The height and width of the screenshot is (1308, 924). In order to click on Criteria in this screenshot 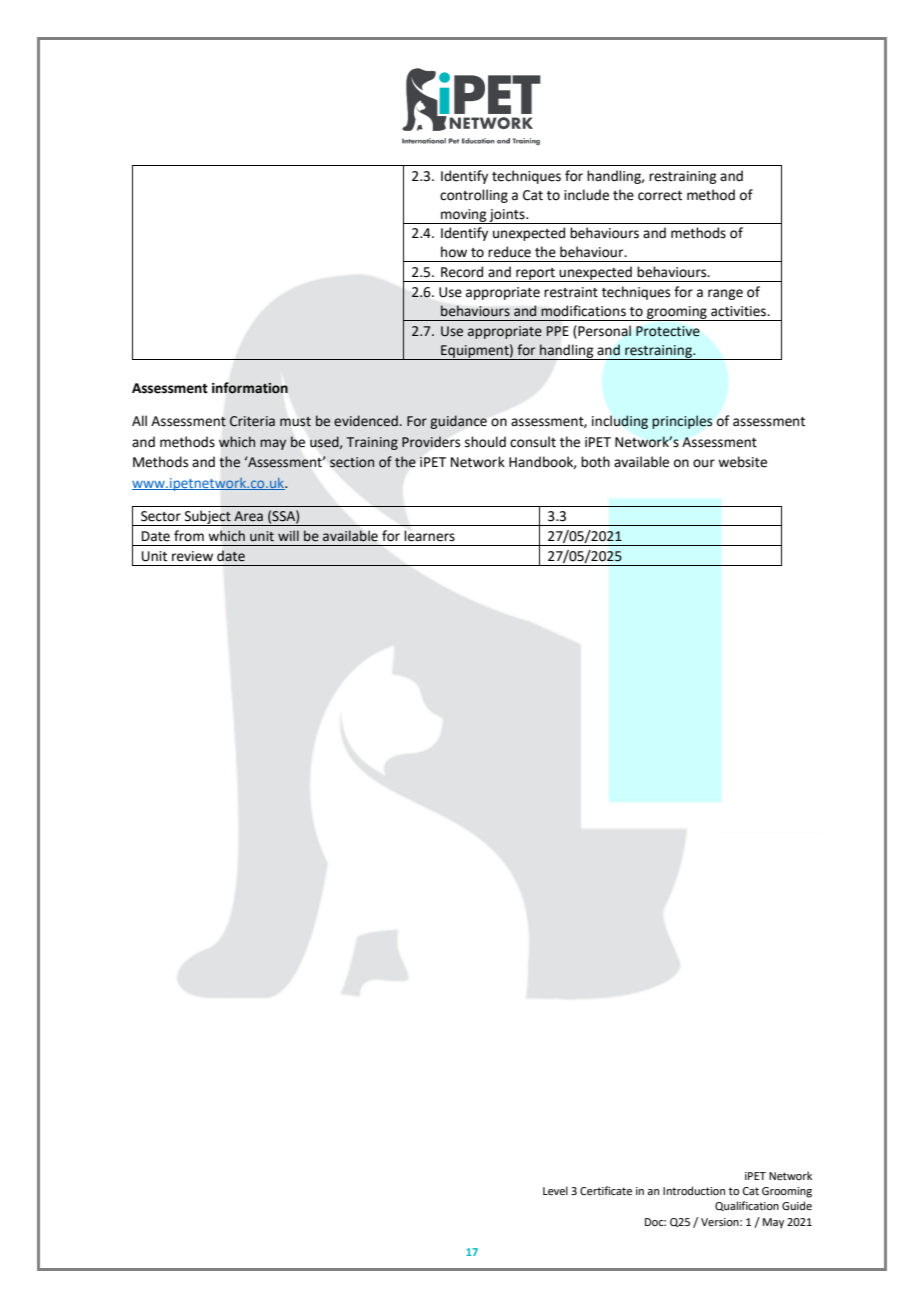, I will do `click(252, 421)`.
